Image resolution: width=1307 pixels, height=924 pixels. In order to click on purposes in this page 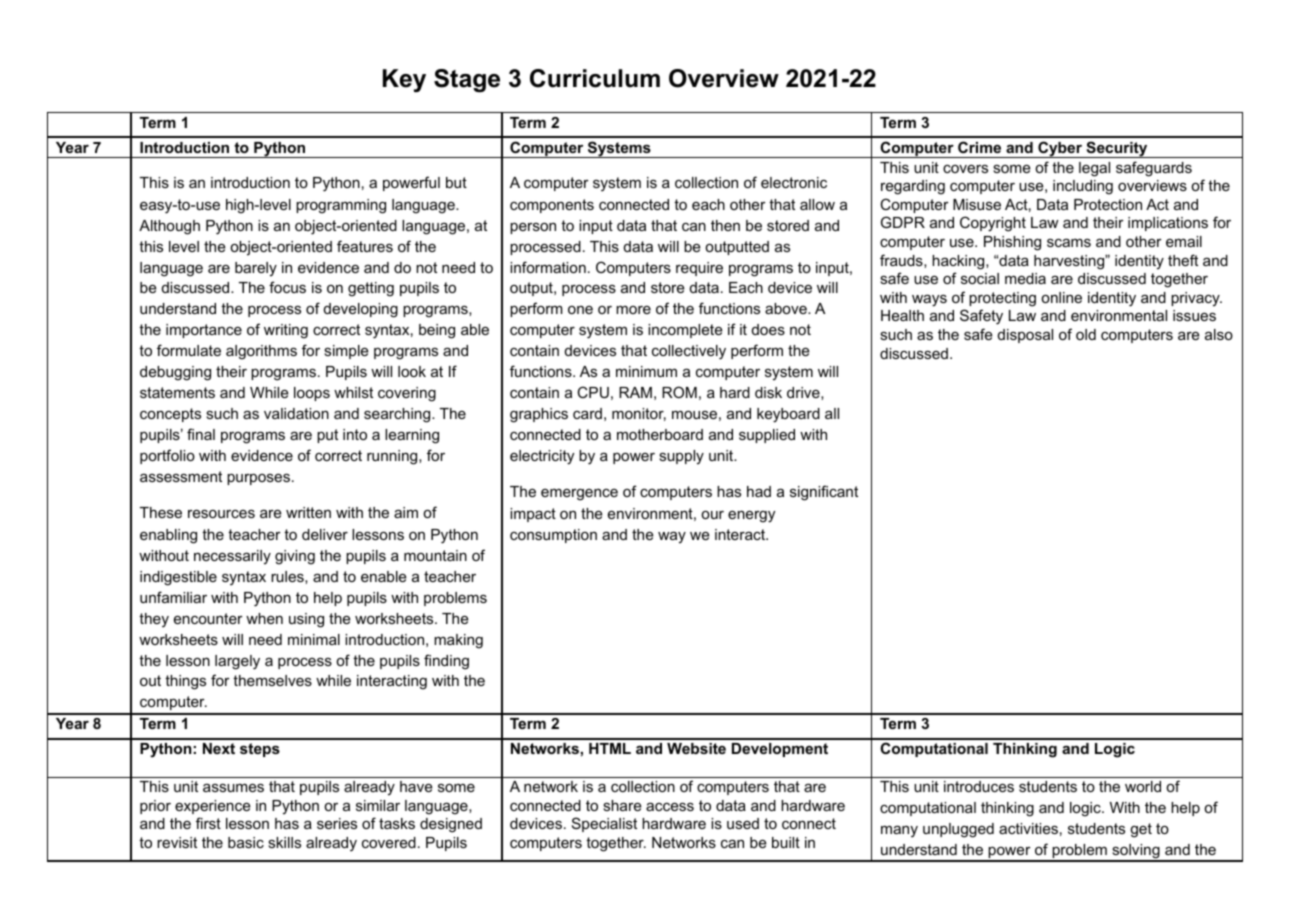, I will do `click(258, 479)`.
